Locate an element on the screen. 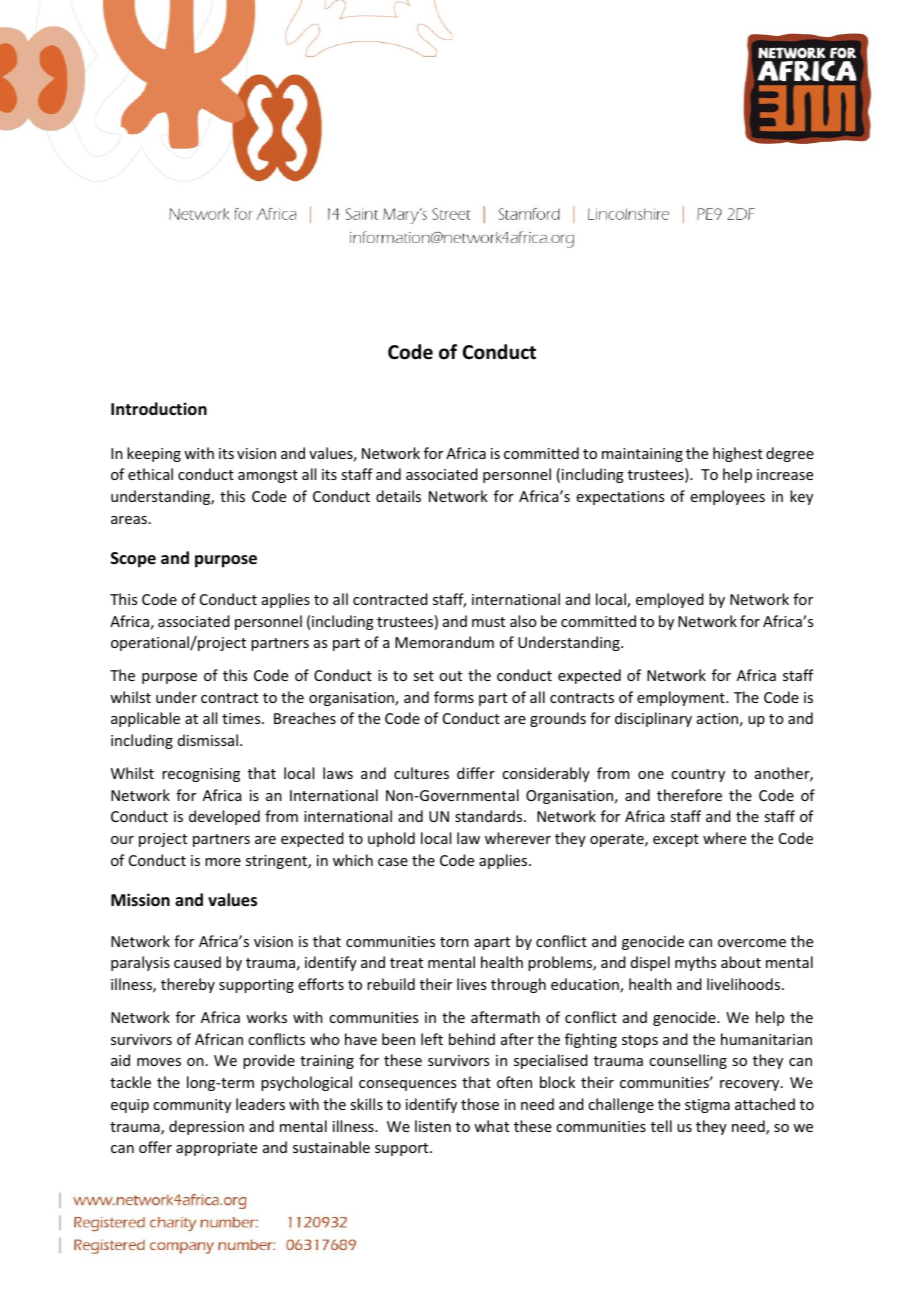 This screenshot has width=924, height=1308. depression is located at coordinates (206, 1127).
